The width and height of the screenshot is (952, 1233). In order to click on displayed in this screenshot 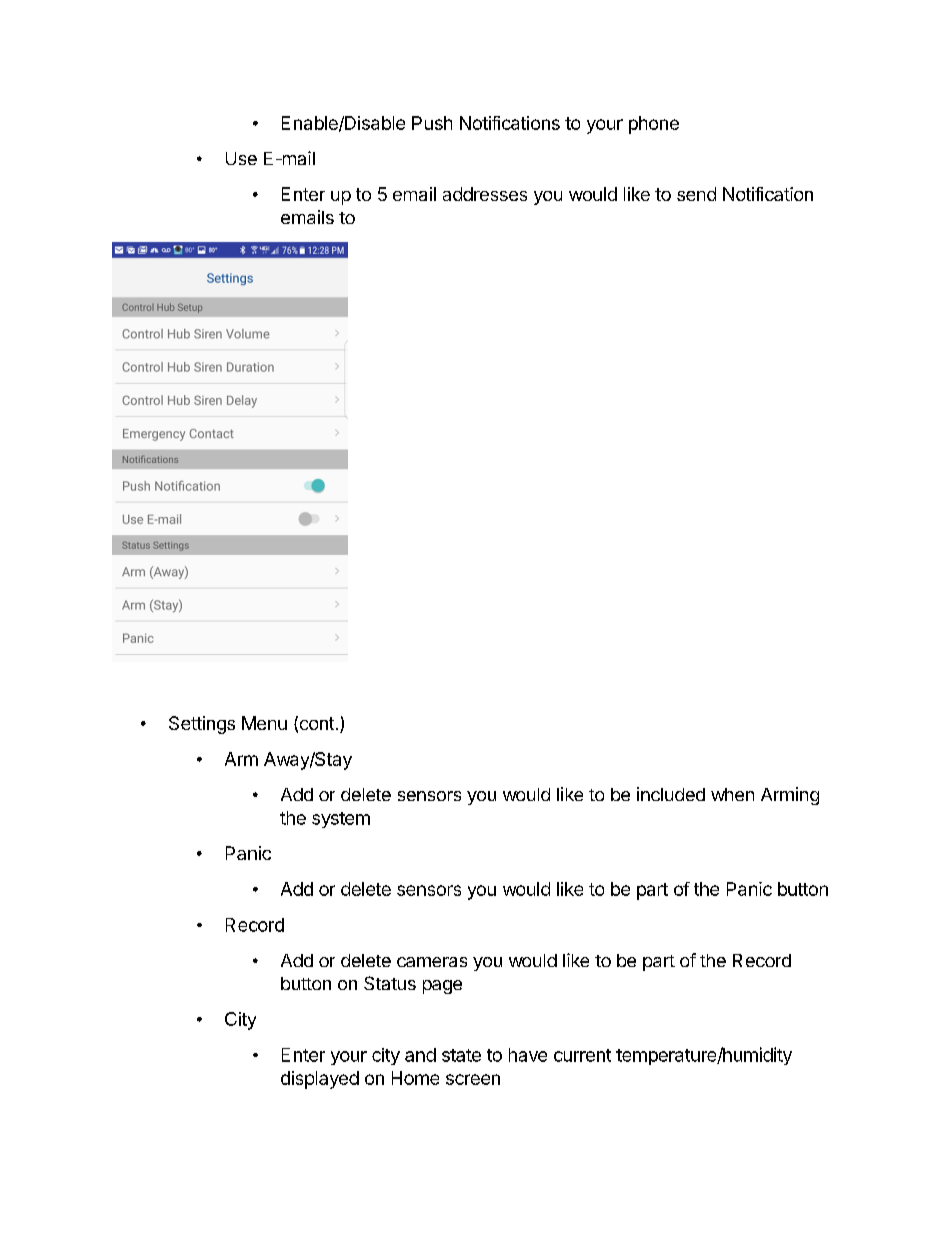, I will do `click(320, 1080)`.
